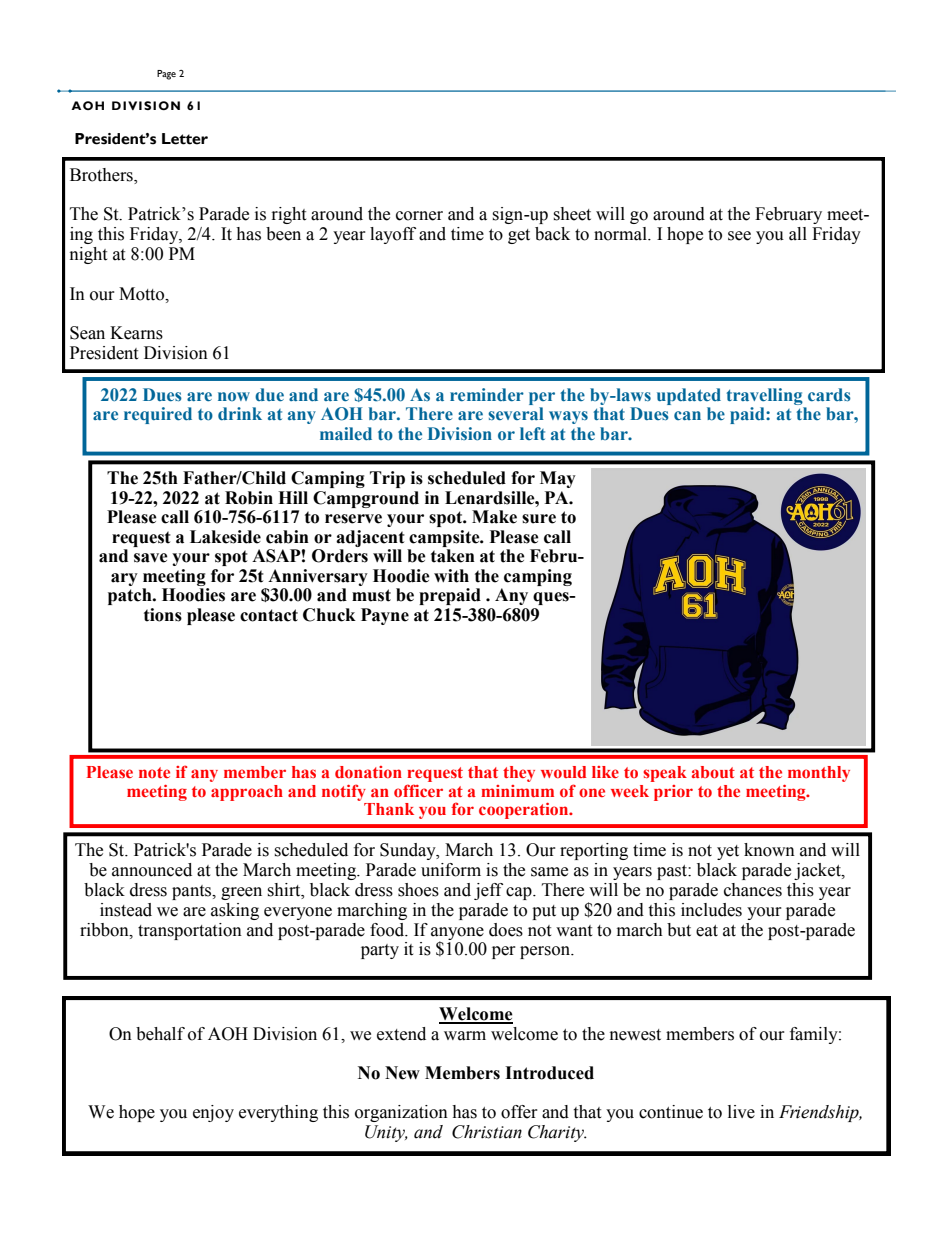 The image size is (952, 1233). I want to click on note, so click(154, 772).
